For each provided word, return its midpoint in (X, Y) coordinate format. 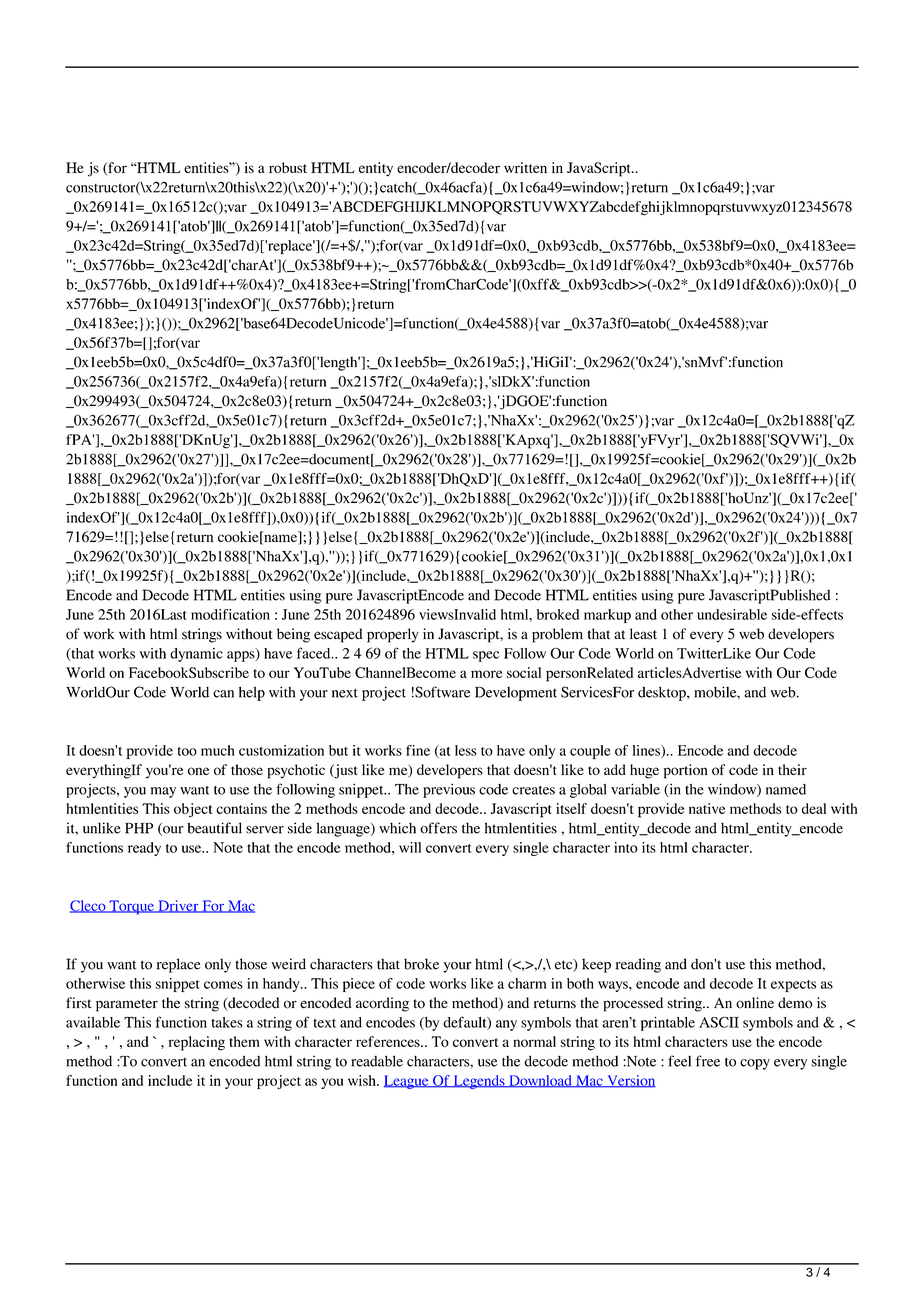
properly (393, 635)
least (643, 634)
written (525, 167)
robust (288, 167)
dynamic (196, 655)
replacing (197, 1043)
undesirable (732, 614)
